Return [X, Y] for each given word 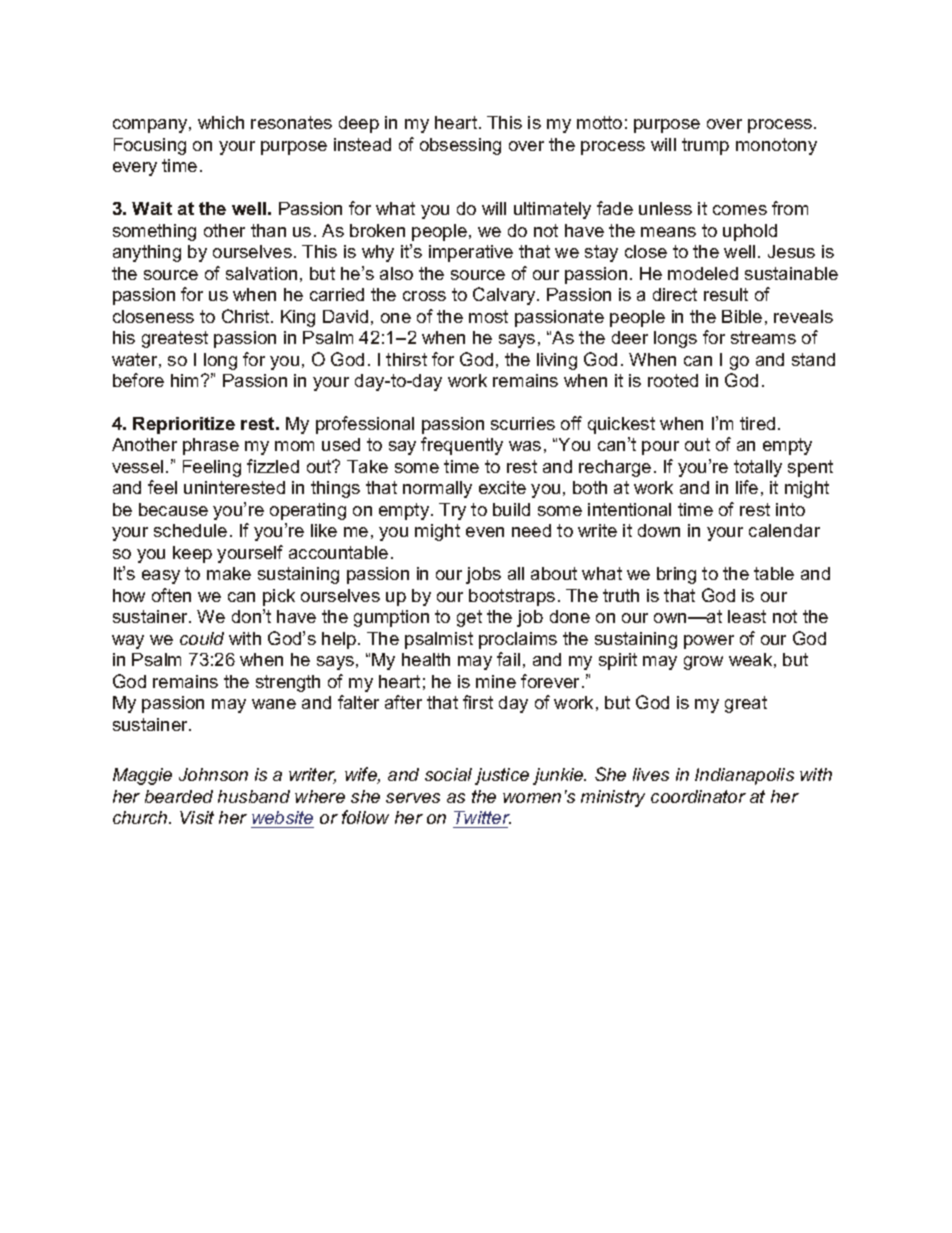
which [221, 122]
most [488, 316]
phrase [211, 446]
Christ [247, 316]
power [709, 642]
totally [758, 468]
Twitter [482, 819]
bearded [179, 796]
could [202, 638]
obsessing [460, 146]
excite [502, 487]
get [469, 618]
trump [705, 146]
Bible [742, 316]
